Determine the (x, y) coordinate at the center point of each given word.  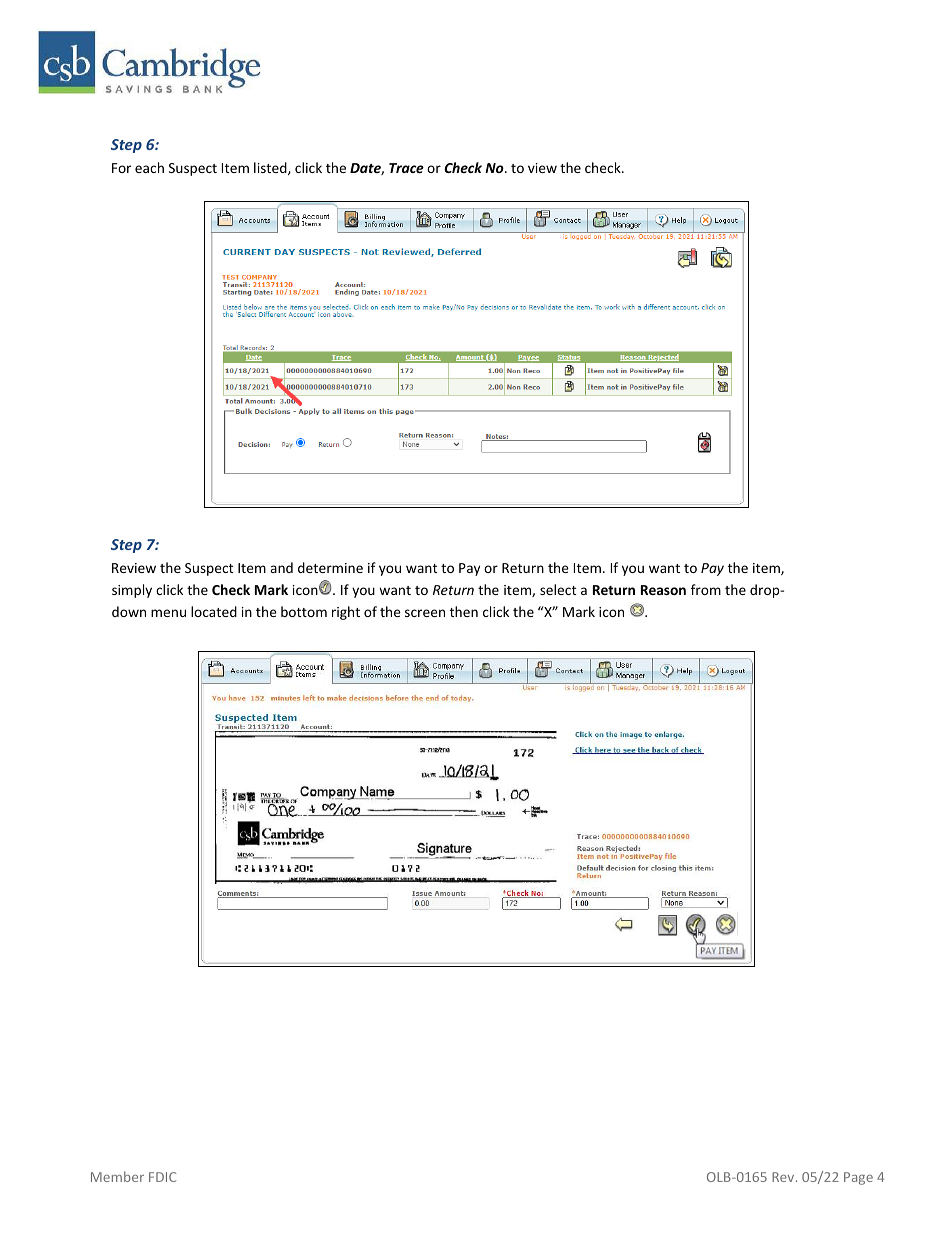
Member (117, 1176)
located (214, 611)
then (464, 611)
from (706, 589)
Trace (406, 168)
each (149, 167)
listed (271, 168)
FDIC (162, 1177)
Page (858, 1178)
